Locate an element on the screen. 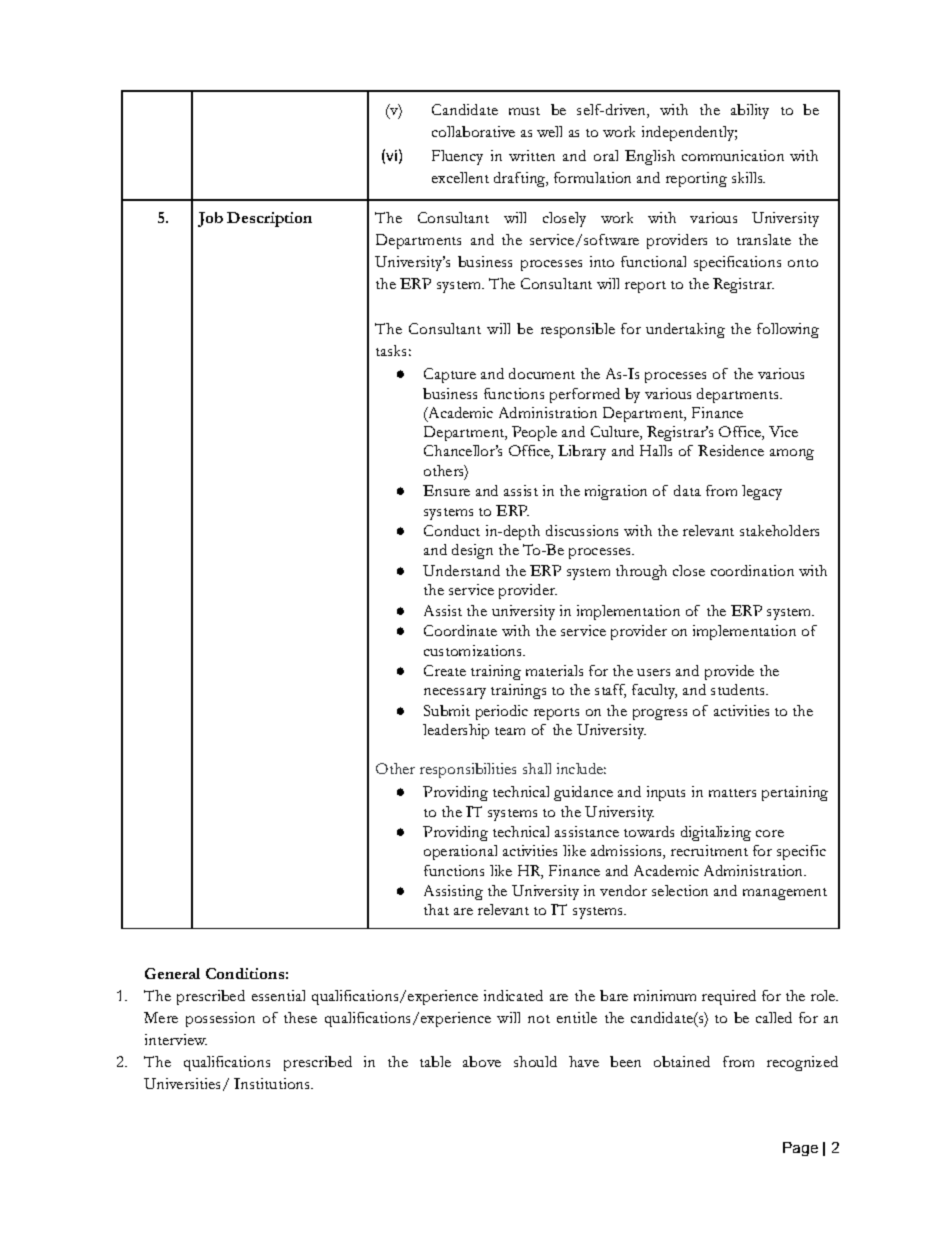 This screenshot has height=1233, width=952. matters is located at coordinates (732, 793).
